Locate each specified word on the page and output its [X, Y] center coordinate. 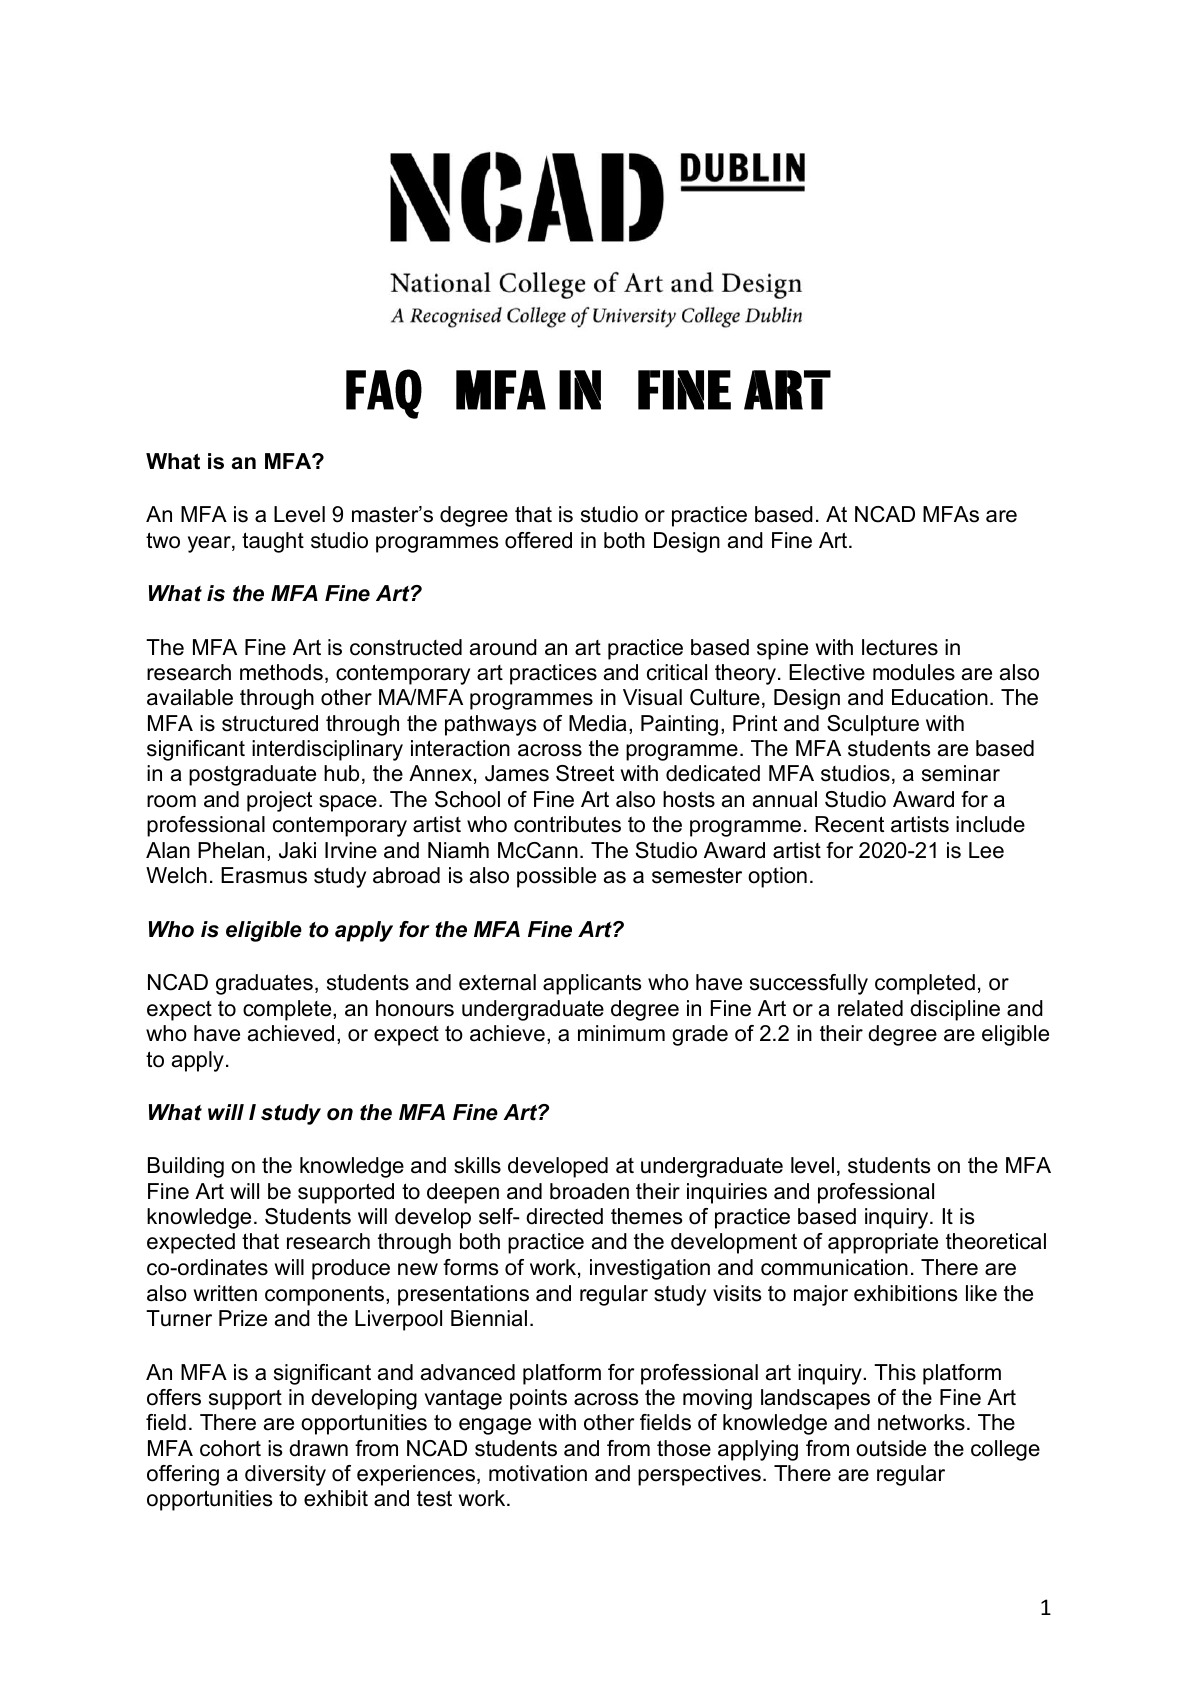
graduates [264, 984]
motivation [538, 1473]
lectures [900, 647]
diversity [285, 1475]
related [870, 1008]
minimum [621, 1033]
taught [273, 542]
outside [891, 1448]
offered [538, 540]
